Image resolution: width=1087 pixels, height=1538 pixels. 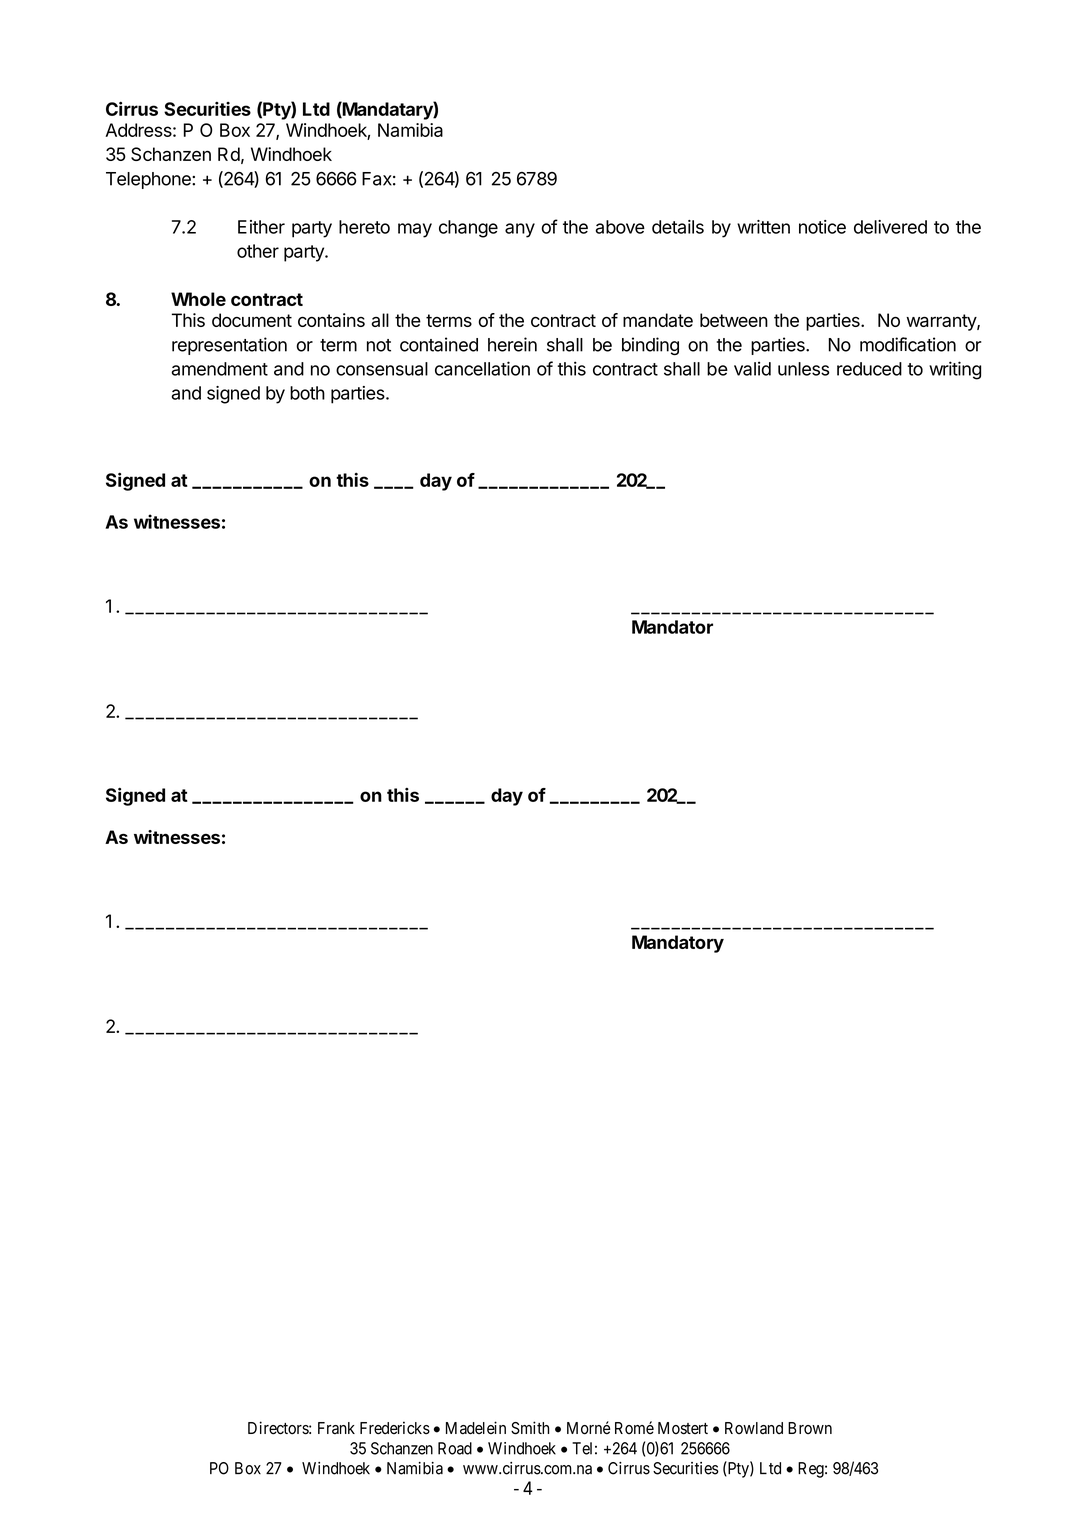 I want to click on Either, so click(x=261, y=227).
